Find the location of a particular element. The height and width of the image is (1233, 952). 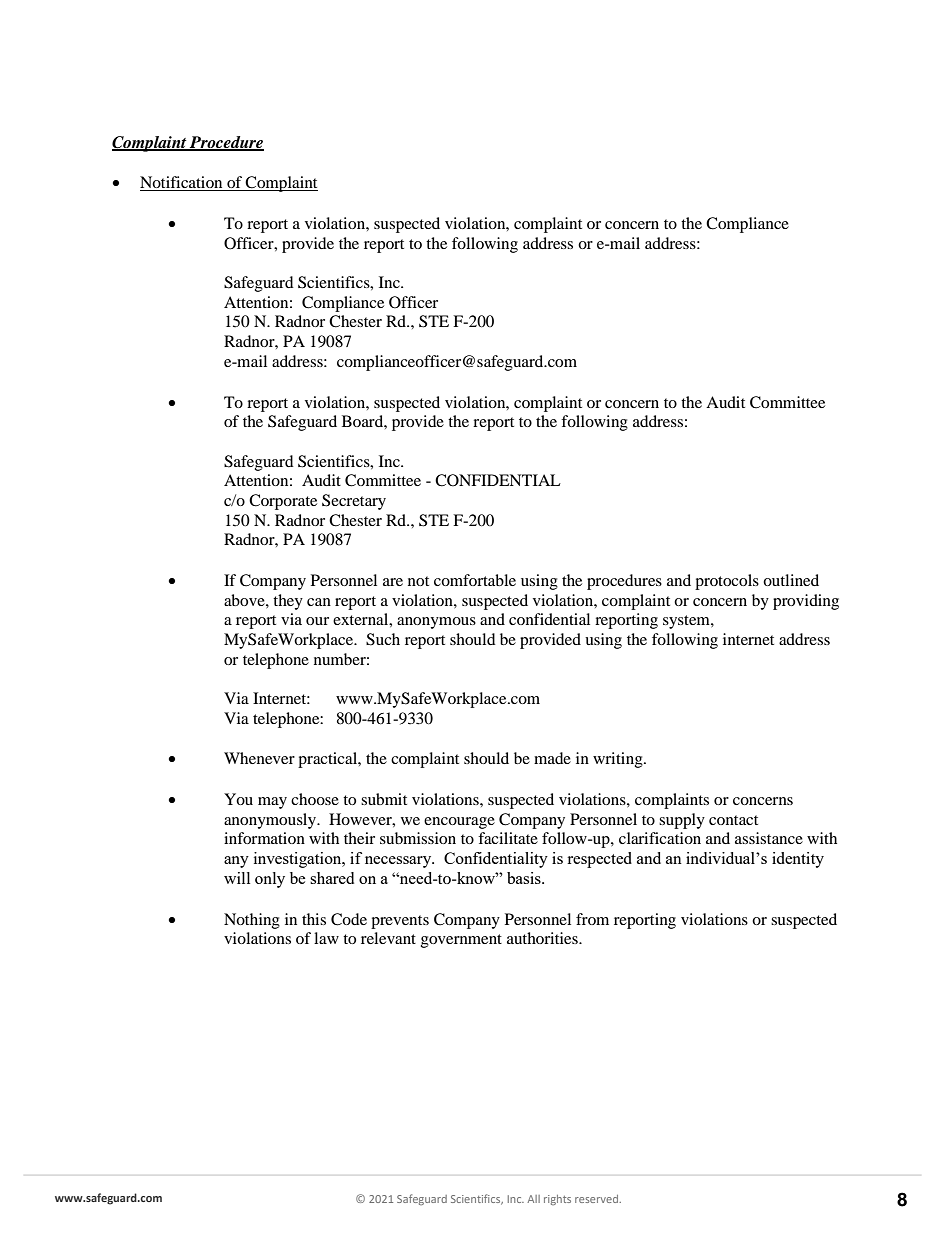

protocols is located at coordinates (727, 582).
